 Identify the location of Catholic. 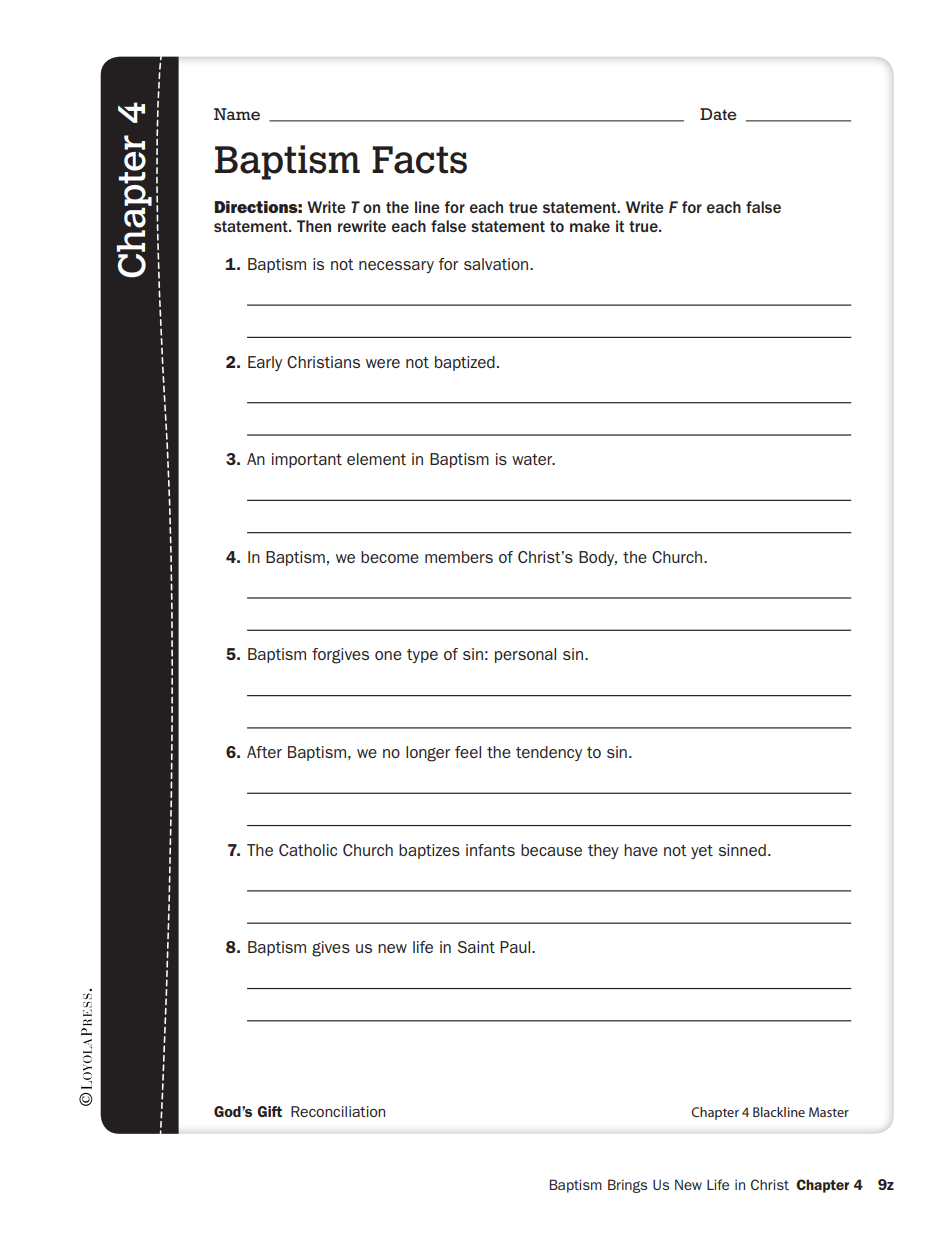
(308, 850).
